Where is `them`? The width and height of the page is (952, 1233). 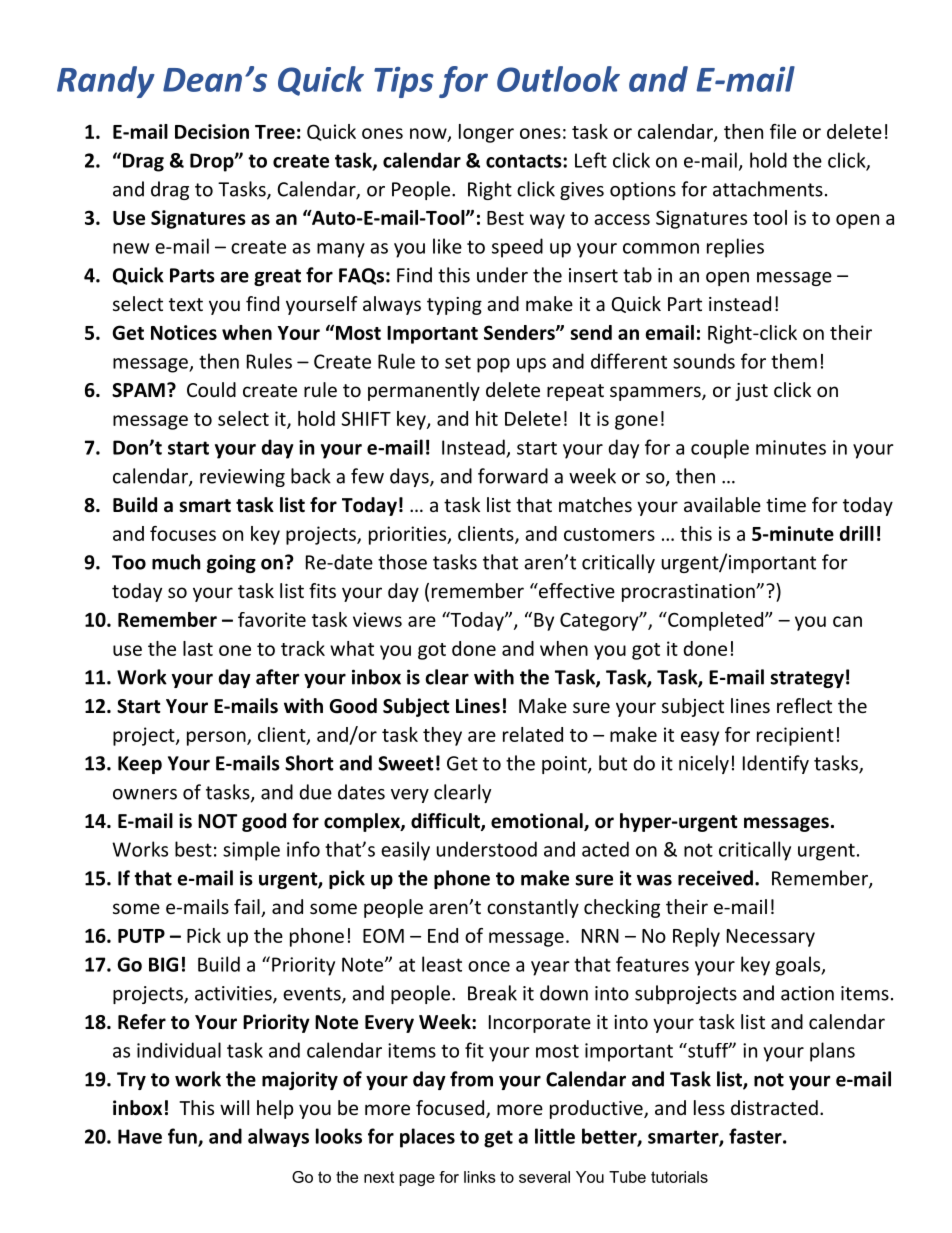 them is located at coordinates (794, 361).
